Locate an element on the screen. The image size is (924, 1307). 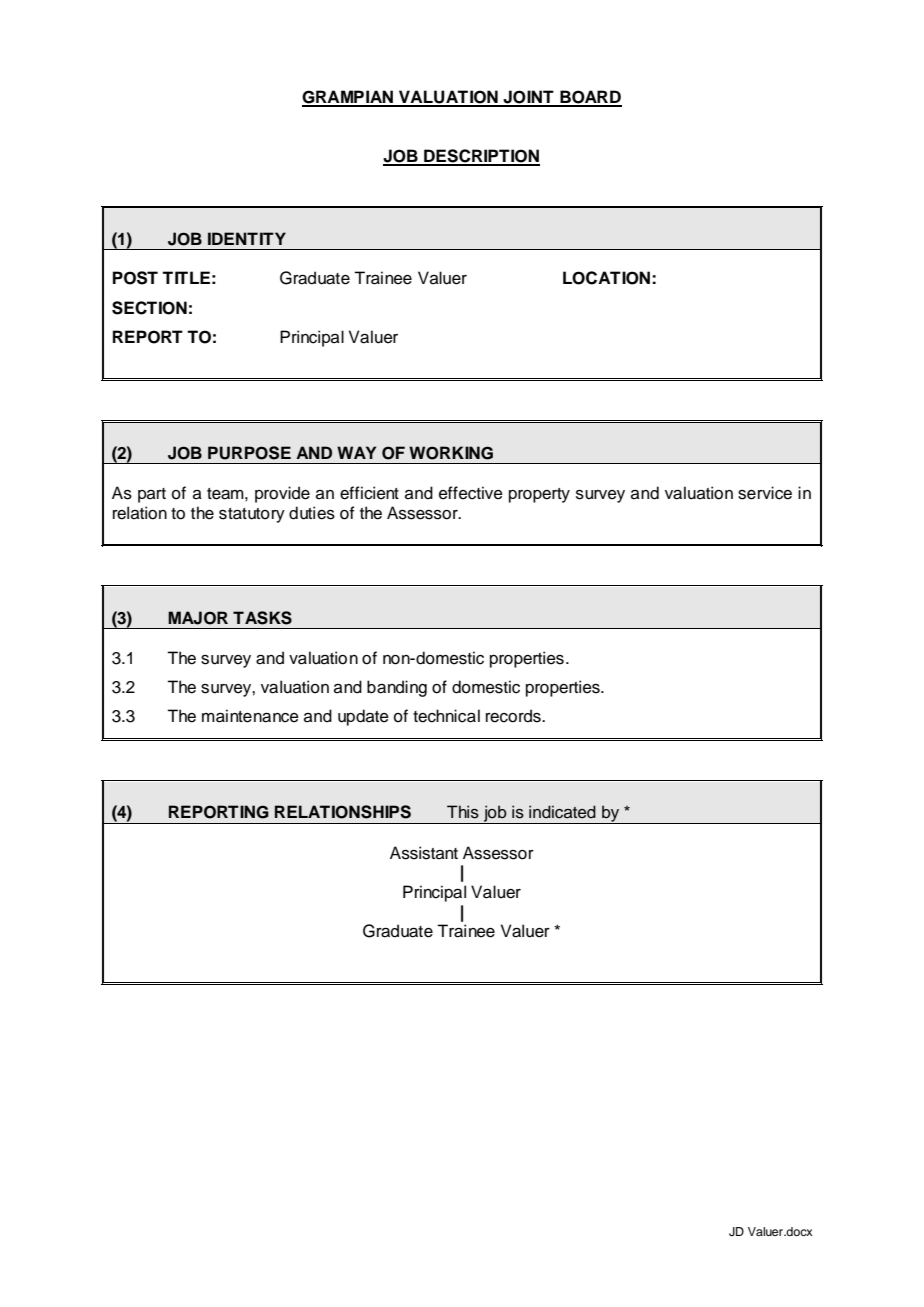
service is located at coordinates (765, 493).
